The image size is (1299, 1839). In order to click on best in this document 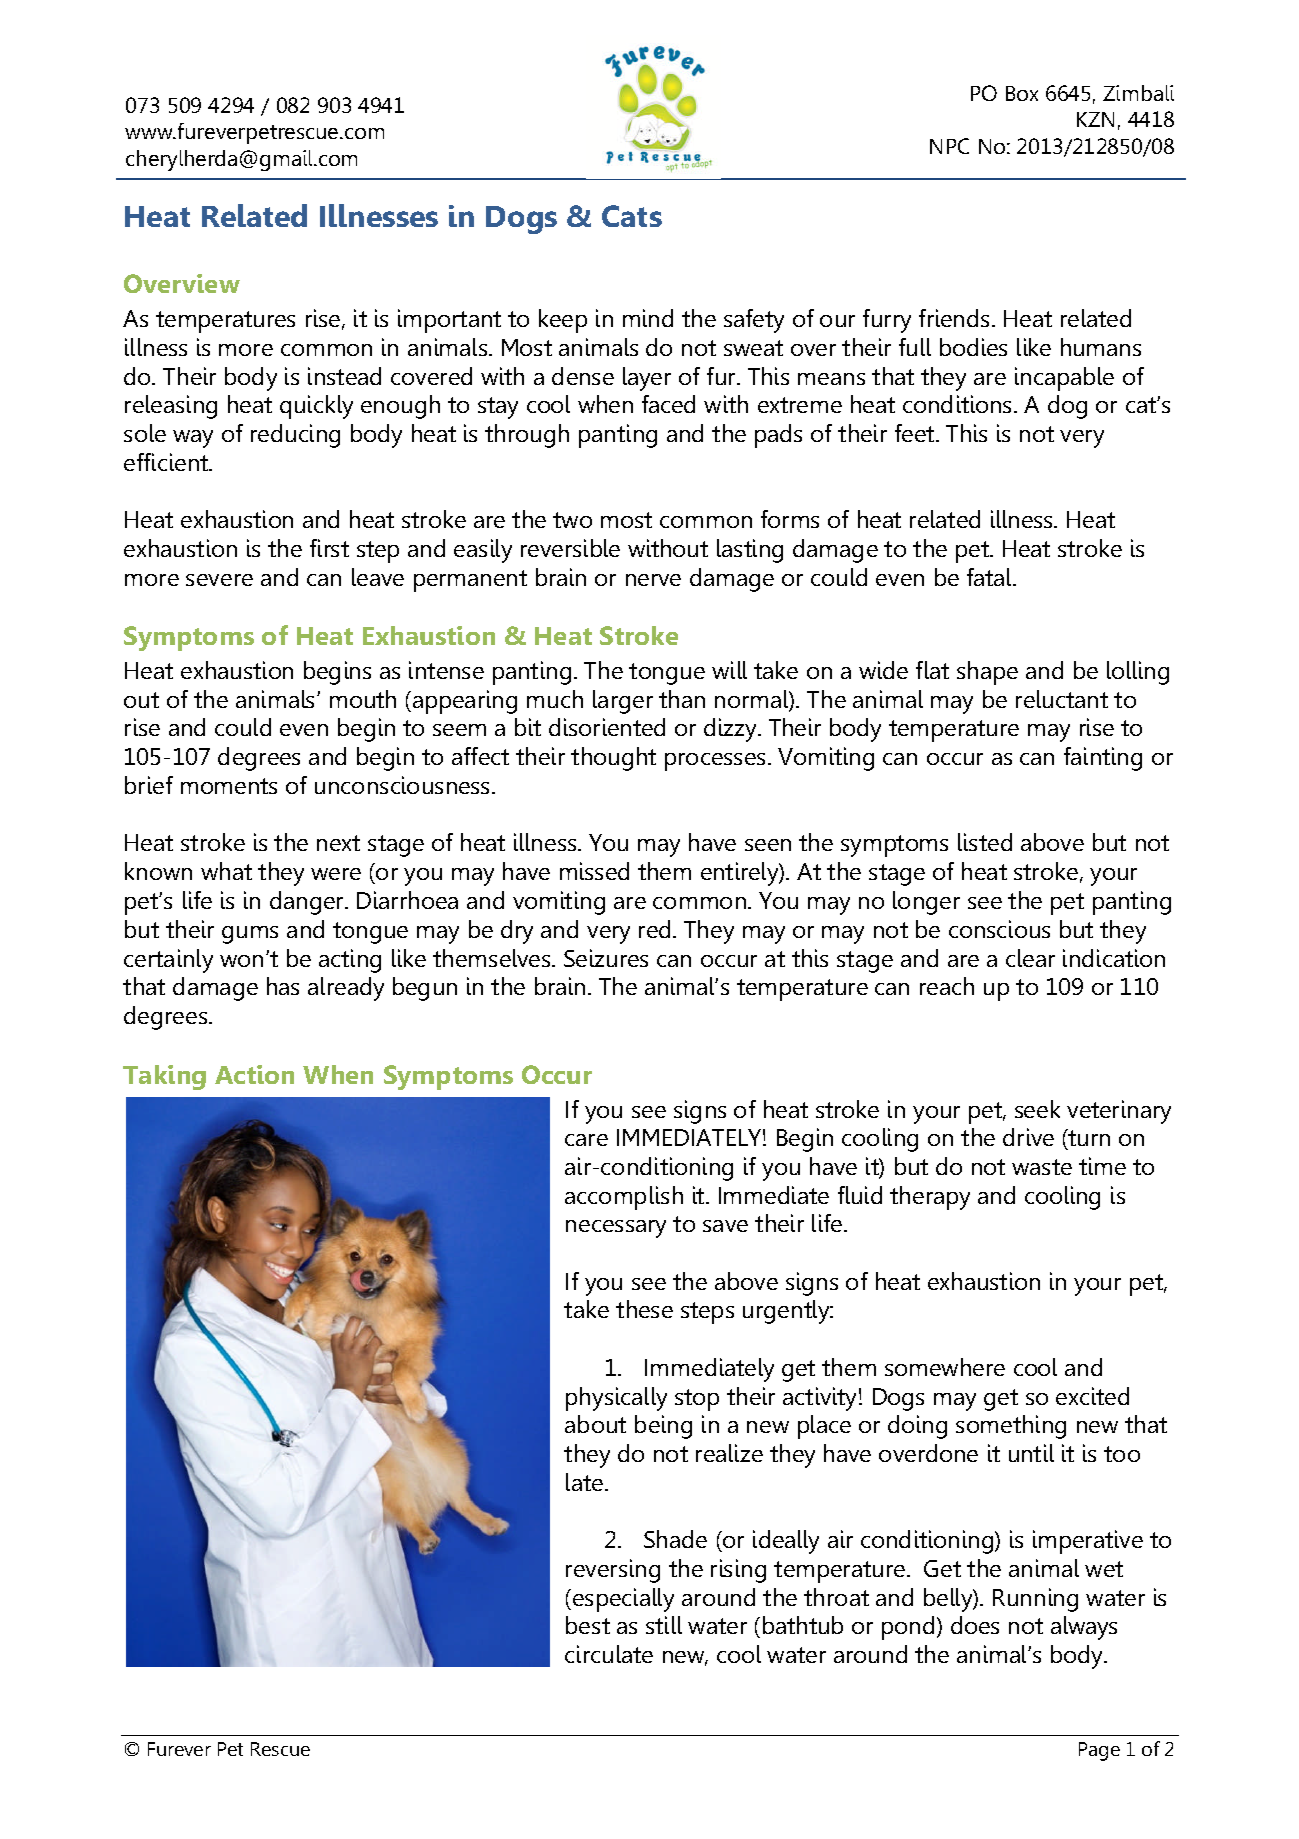, I will do `click(588, 1625)`.
